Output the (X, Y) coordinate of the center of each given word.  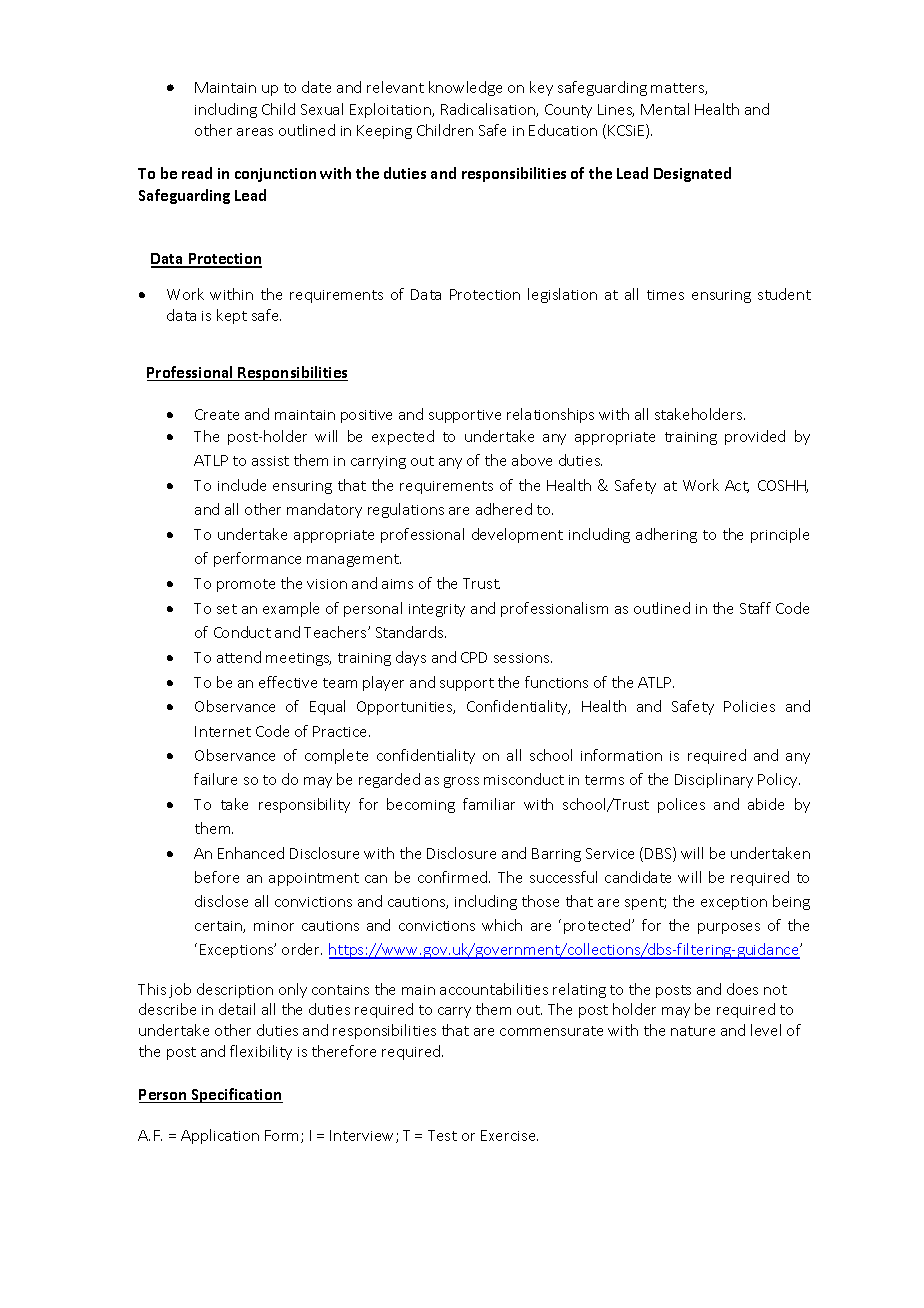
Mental (665, 109)
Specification (236, 1095)
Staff (755, 608)
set (227, 609)
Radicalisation (489, 110)
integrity (437, 610)
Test (442, 1135)
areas (255, 132)
